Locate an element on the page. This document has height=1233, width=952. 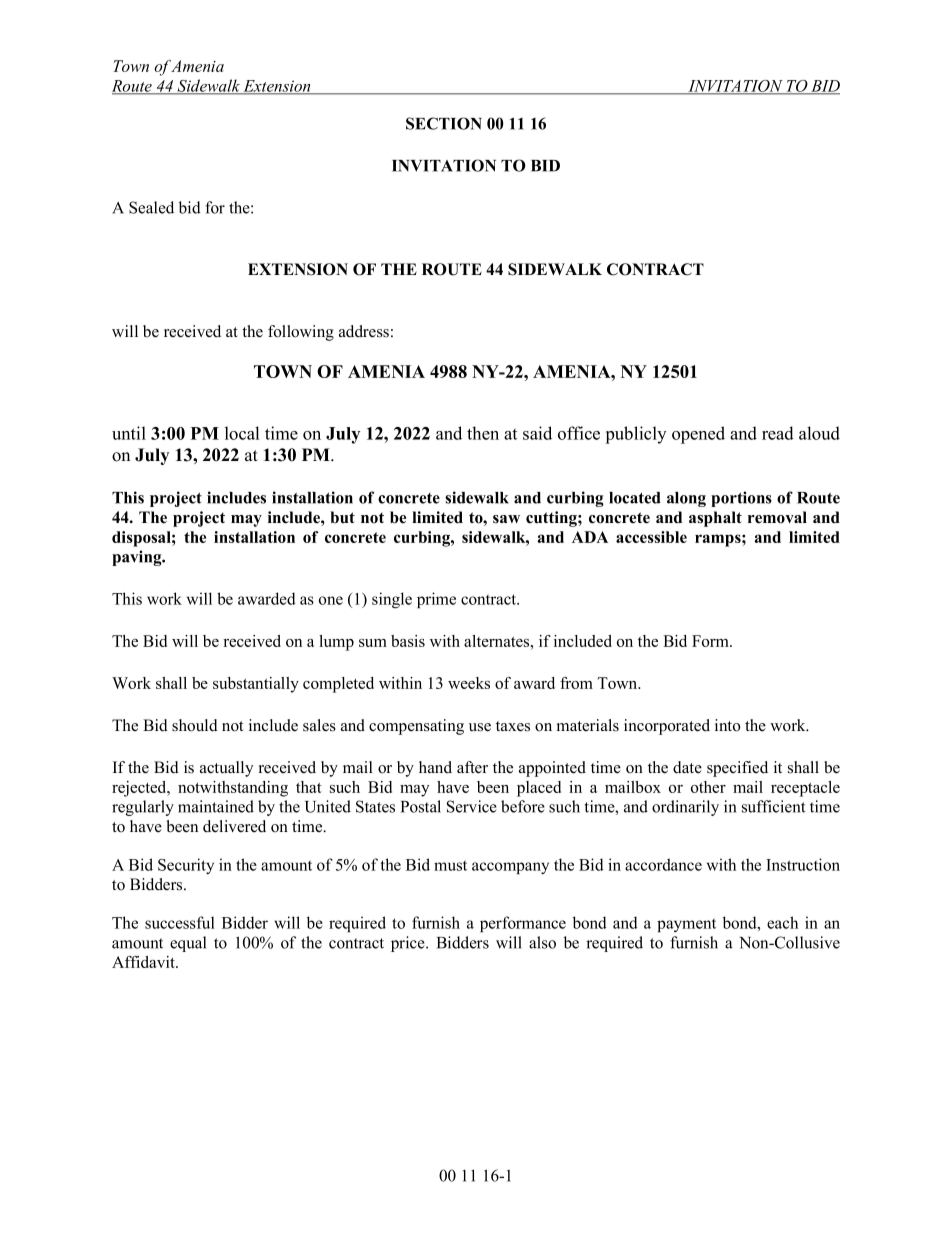
read is located at coordinates (778, 433).
